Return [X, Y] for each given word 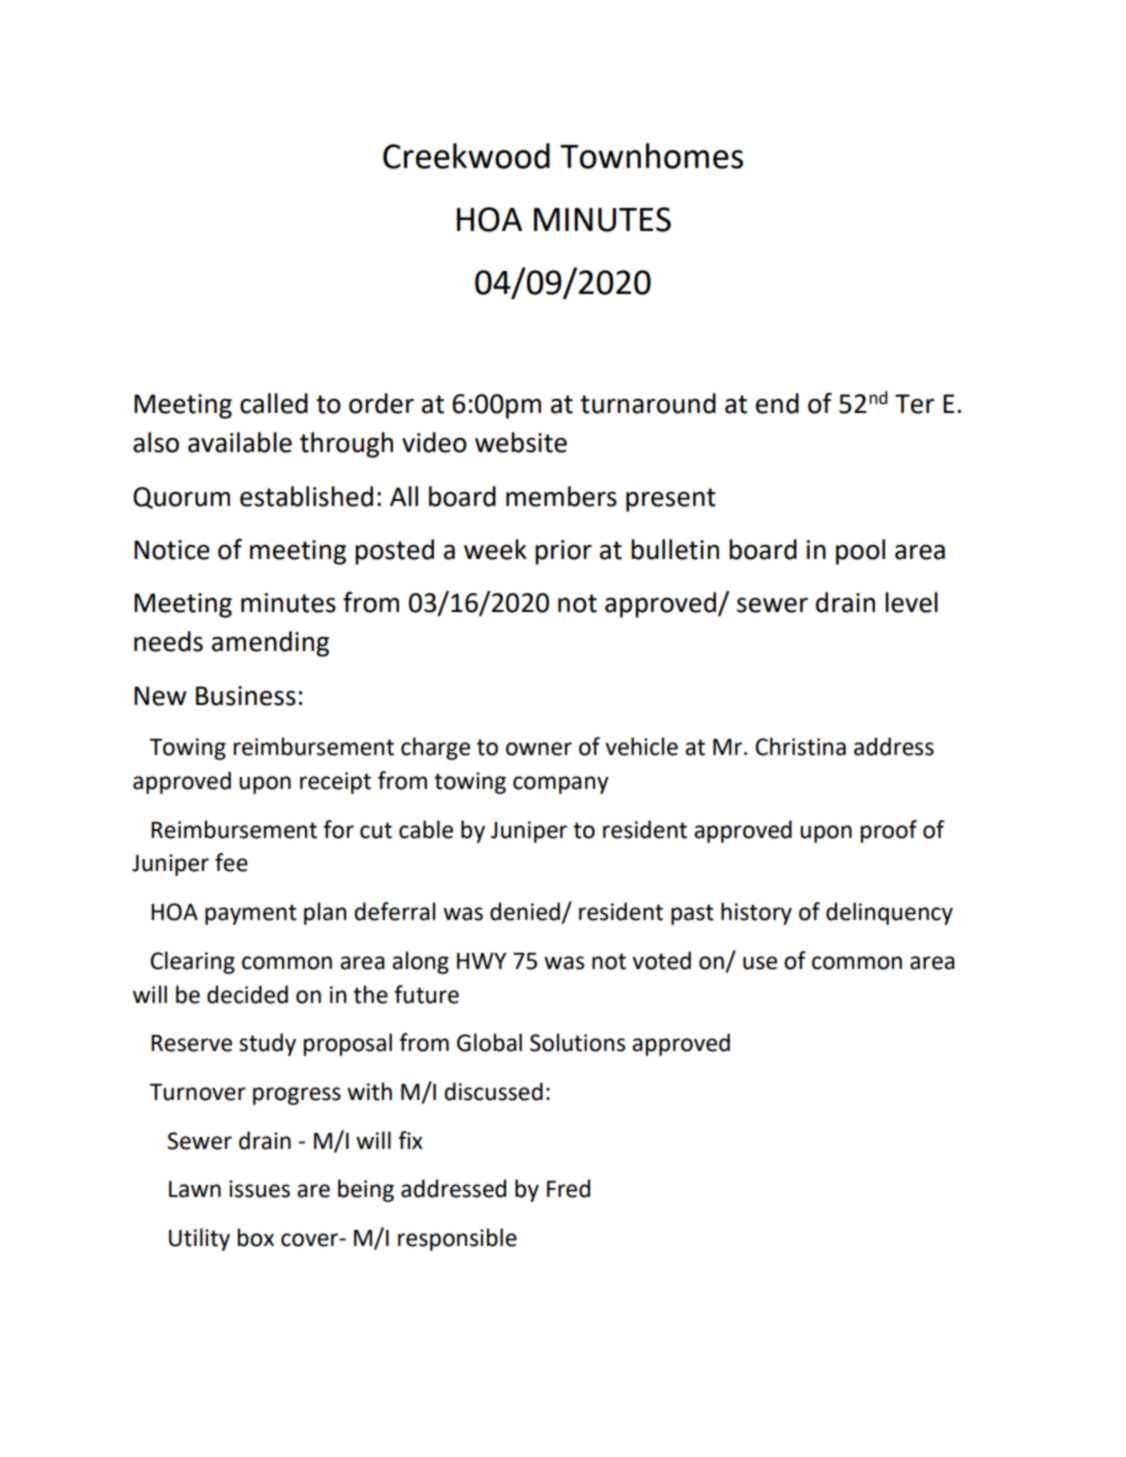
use [760, 963]
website [521, 442]
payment [251, 914]
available [240, 442]
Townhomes [651, 156]
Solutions [577, 1042]
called [274, 403]
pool [860, 552]
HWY [481, 961]
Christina [800, 746]
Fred [568, 1188]
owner [539, 749]
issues [259, 1189]
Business [246, 696]
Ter [914, 404]
